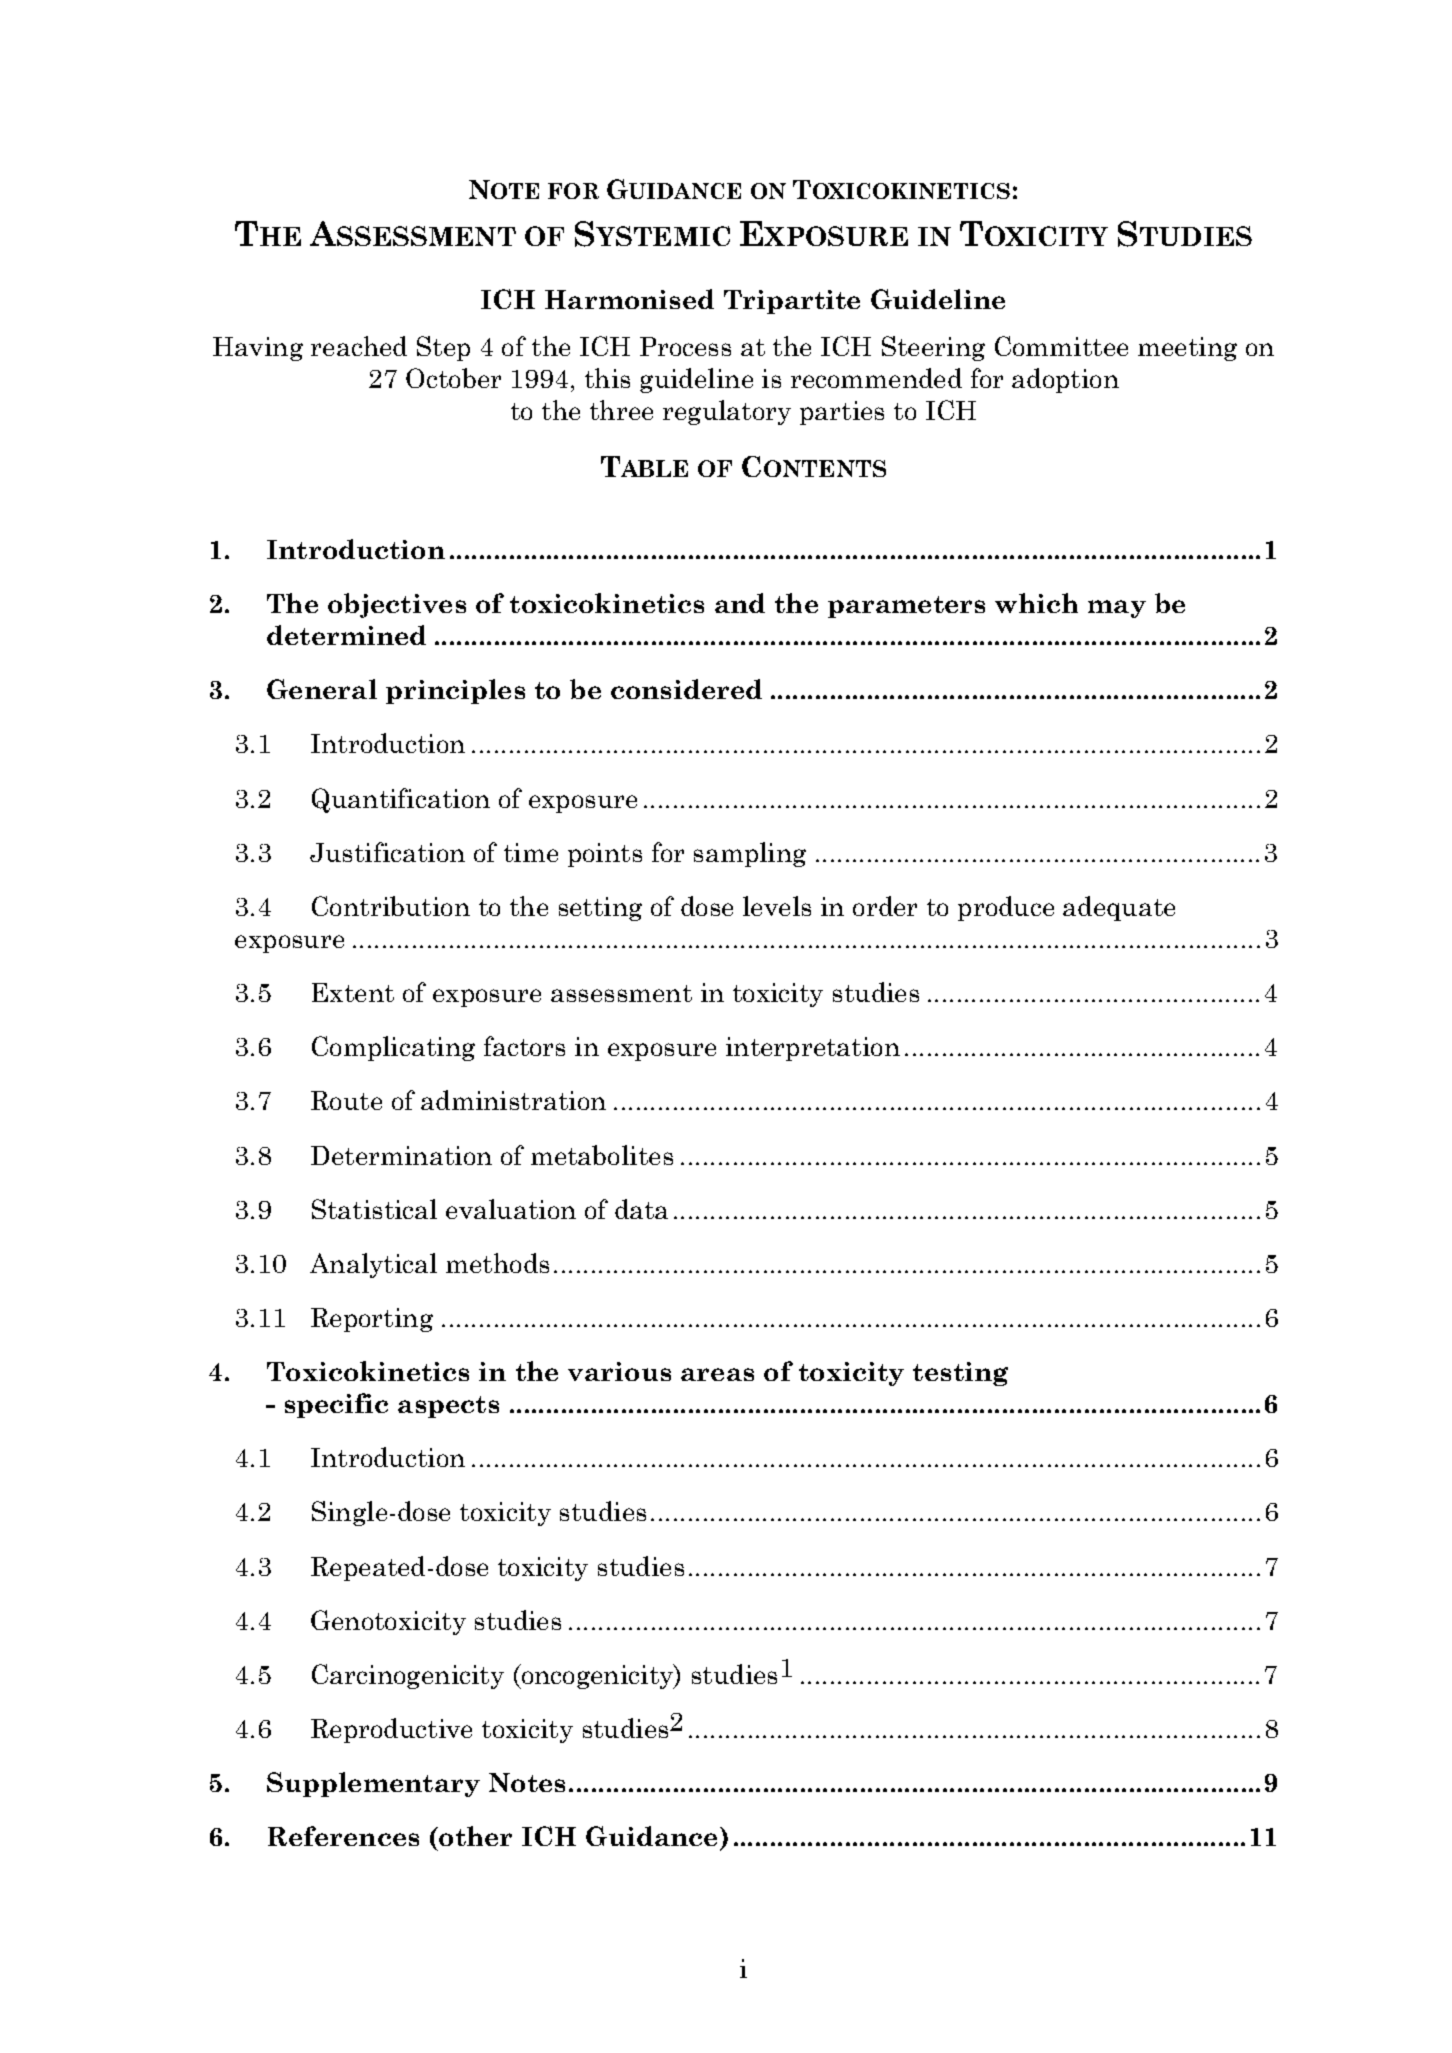 This document has height=2053, width=1452. I want to click on other, so click(474, 1836).
